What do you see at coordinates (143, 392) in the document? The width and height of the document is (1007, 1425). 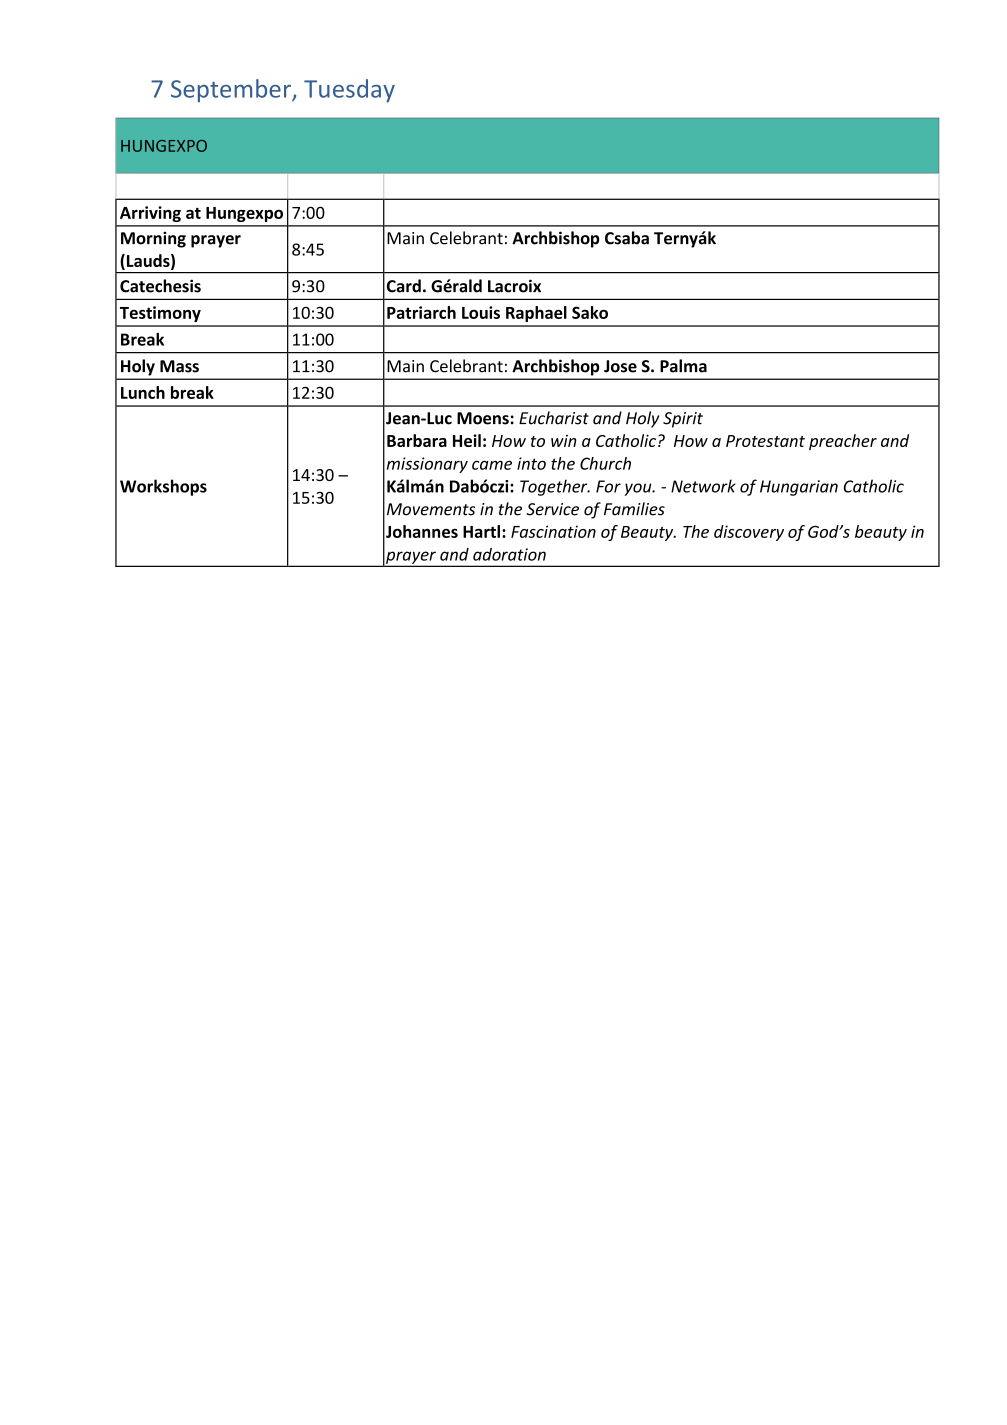 I see `Lunch` at bounding box center [143, 392].
